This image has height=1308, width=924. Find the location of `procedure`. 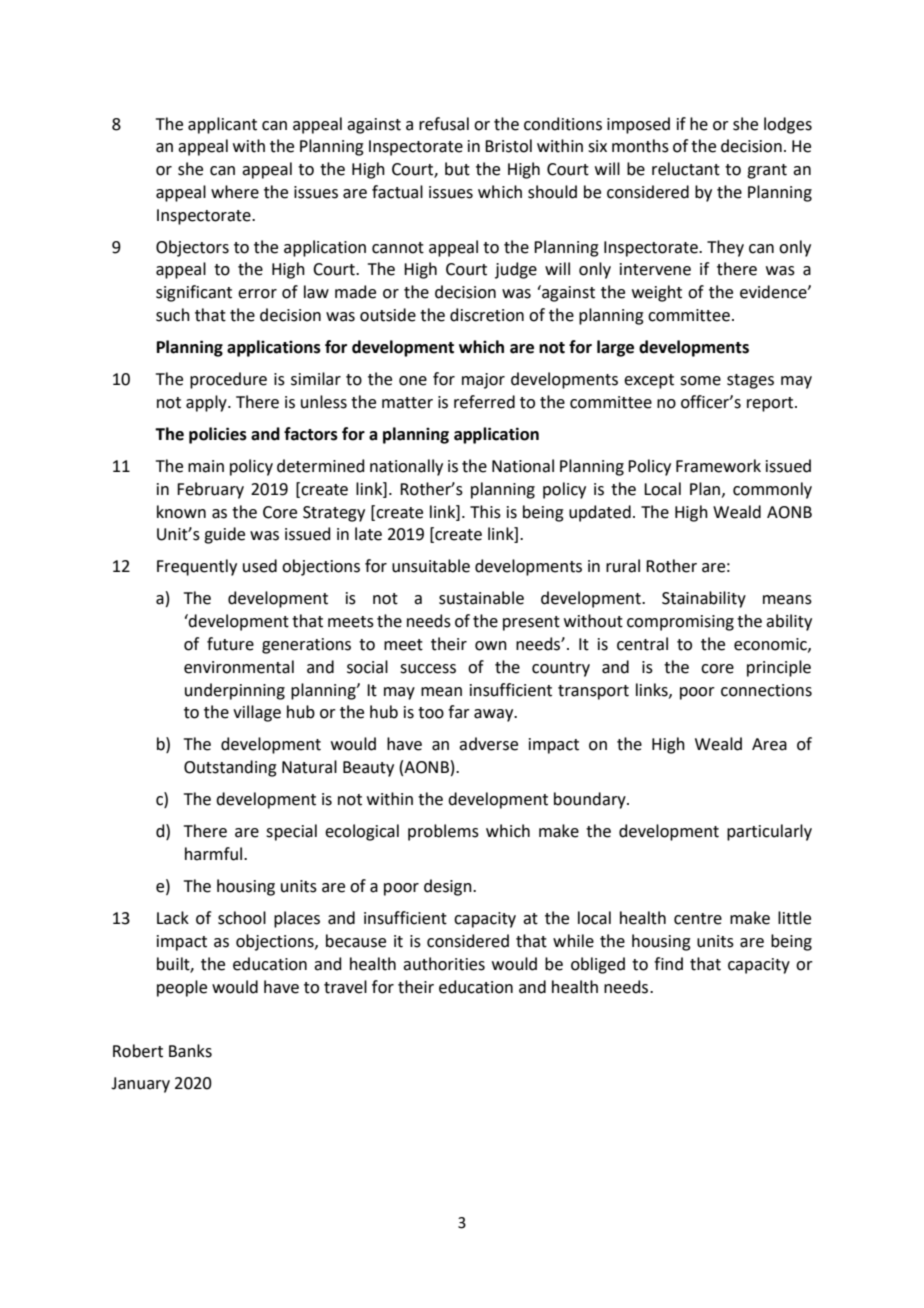

procedure is located at coordinates (228, 380).
